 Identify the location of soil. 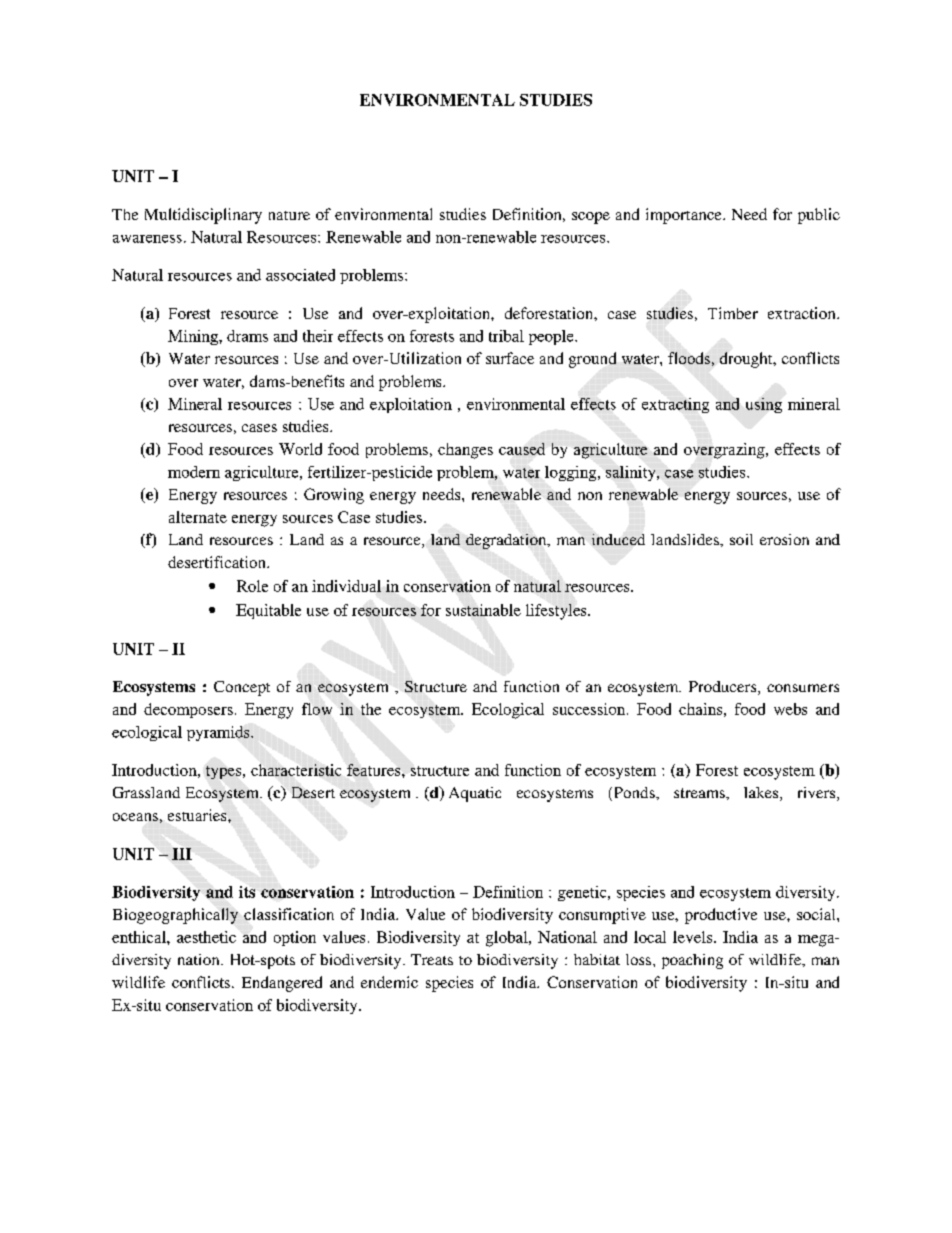
(741, 539).
